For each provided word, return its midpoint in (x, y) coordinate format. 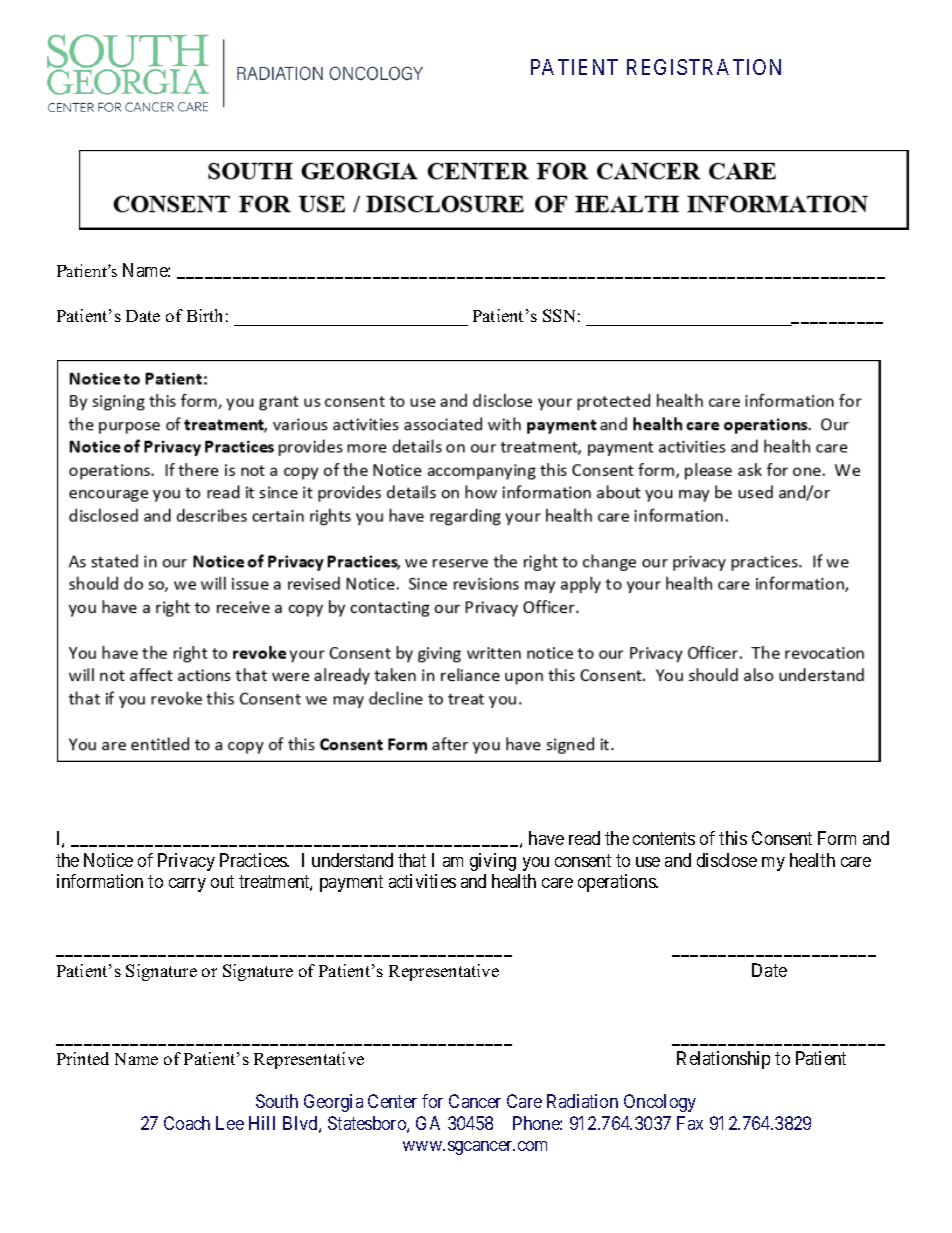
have (546, 838)
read (584, 838)
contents (664, 838)
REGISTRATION (704, 67)
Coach (187, 1123)
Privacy (186, 862)
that (412, 860)
